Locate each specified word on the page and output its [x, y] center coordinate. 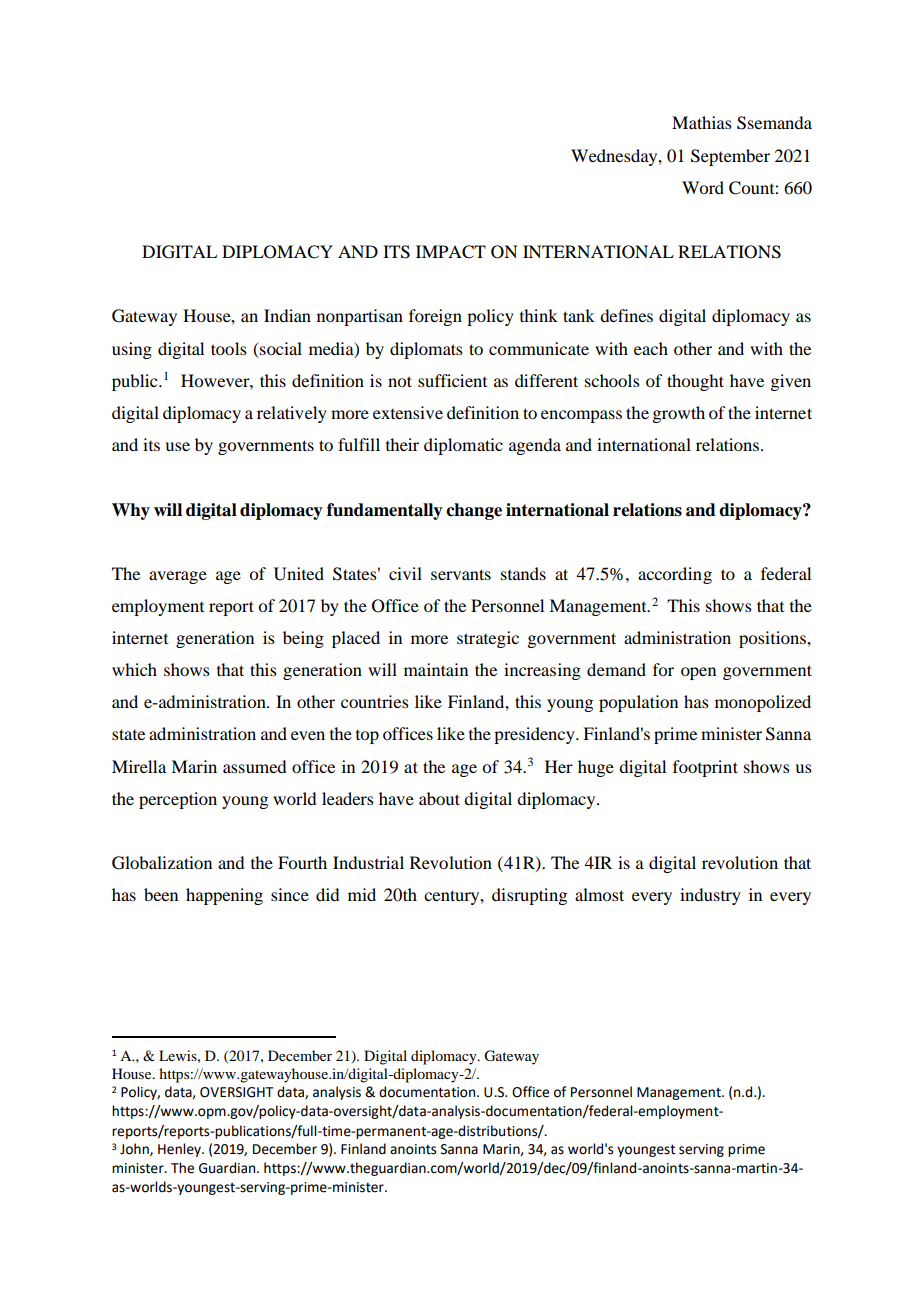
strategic [488, 639]
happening [224, 896]
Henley [180, 1150]
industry [710, 896]
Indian [287, 315]
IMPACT [451, 252]
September [730, 157]
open [698, 673]
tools [229, 348]
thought [695, 382]
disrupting [529, 896]
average [178, 577]
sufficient [452, 380]
